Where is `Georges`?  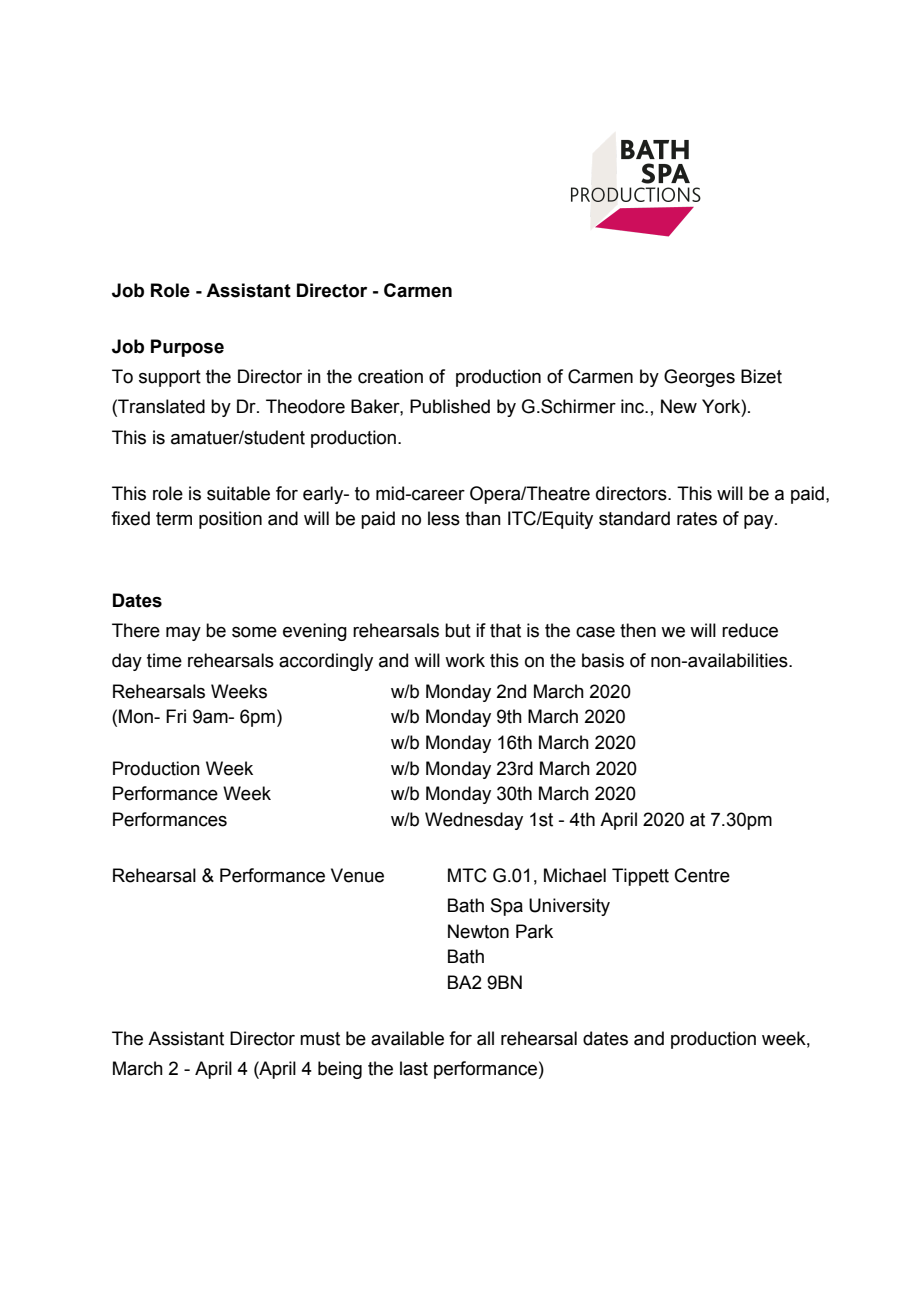
Georges is located at coordinates (699, 378).
